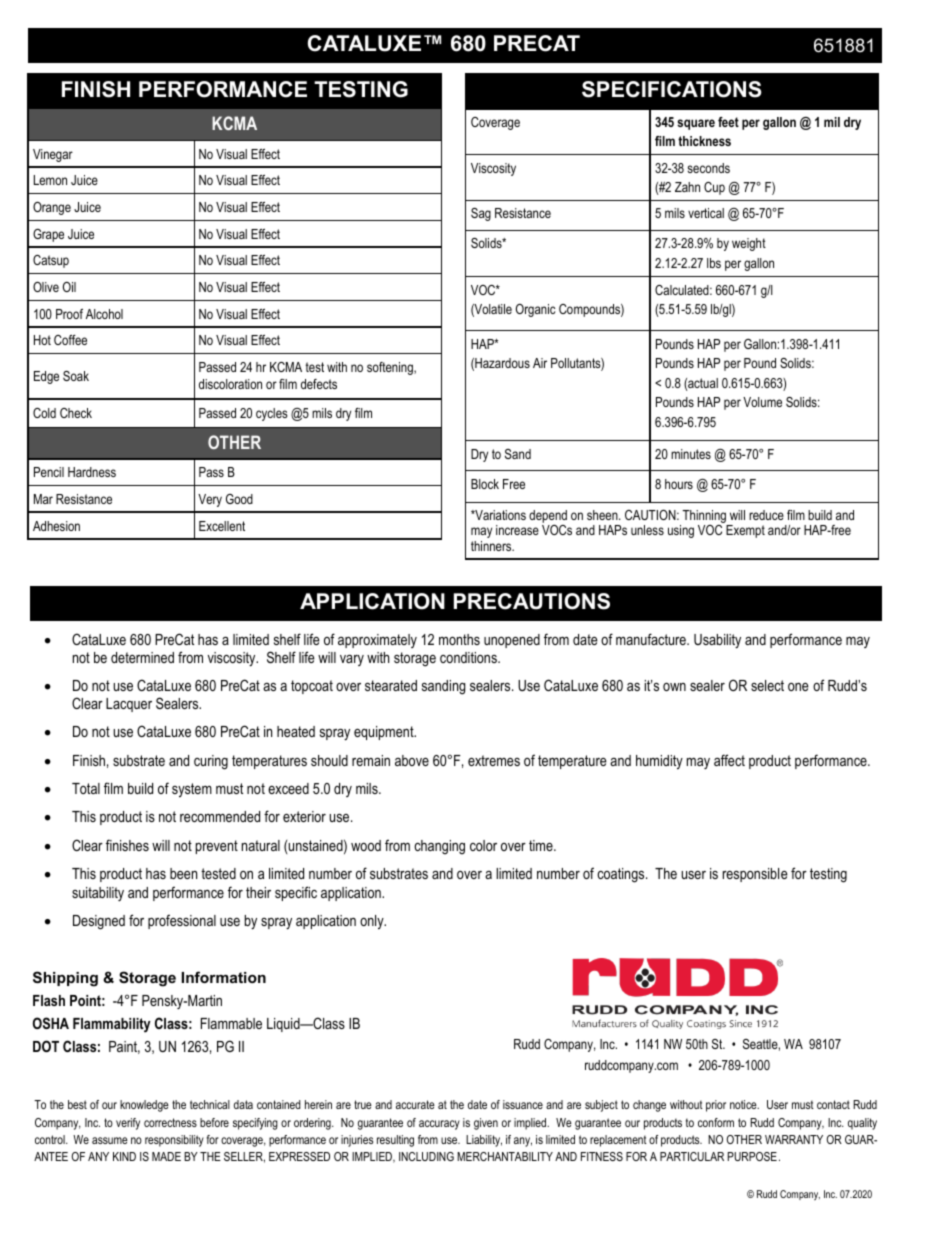  I want to click on verify, so click(128, 1124).
